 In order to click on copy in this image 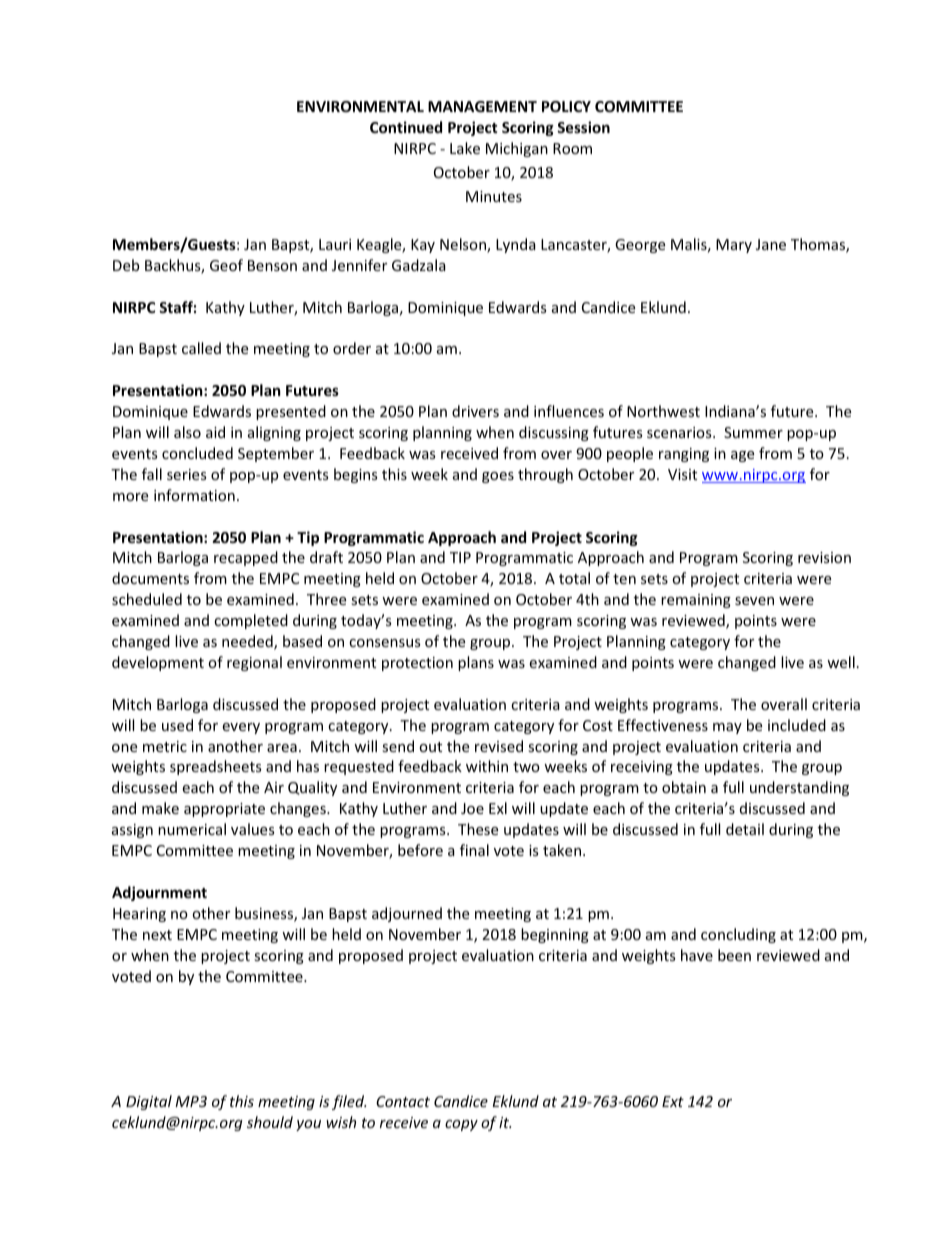, I will do `click(461, 1125)`.
